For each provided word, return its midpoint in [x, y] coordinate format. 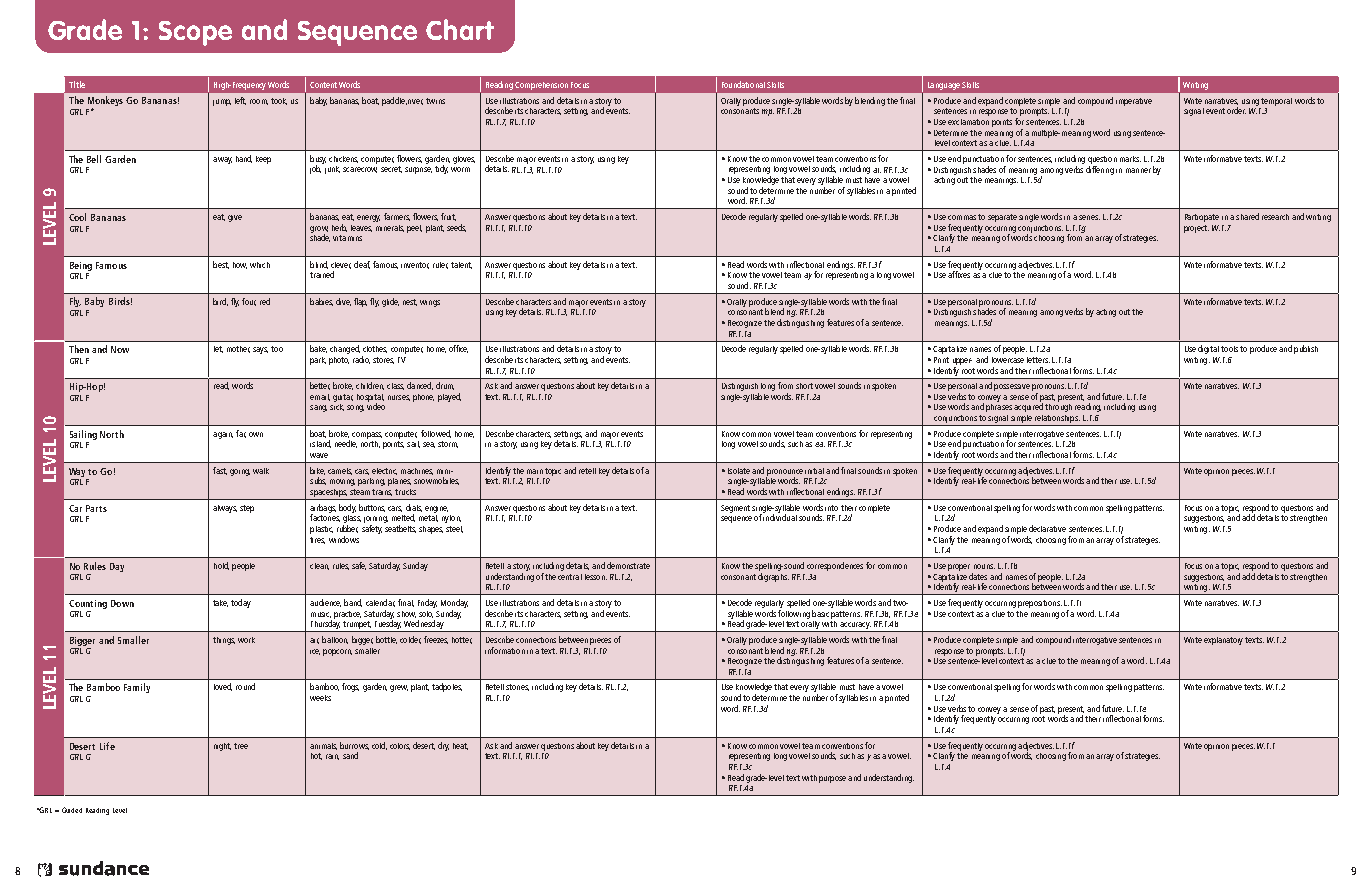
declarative [1047, 528]
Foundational [743, 84]
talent [461, 265]
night [222, 747]
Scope [195, 33]
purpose [832, 779]
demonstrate [628, 565]
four [249, 302]
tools [1229, 349]
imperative [1134, 102]
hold [221, 566]
